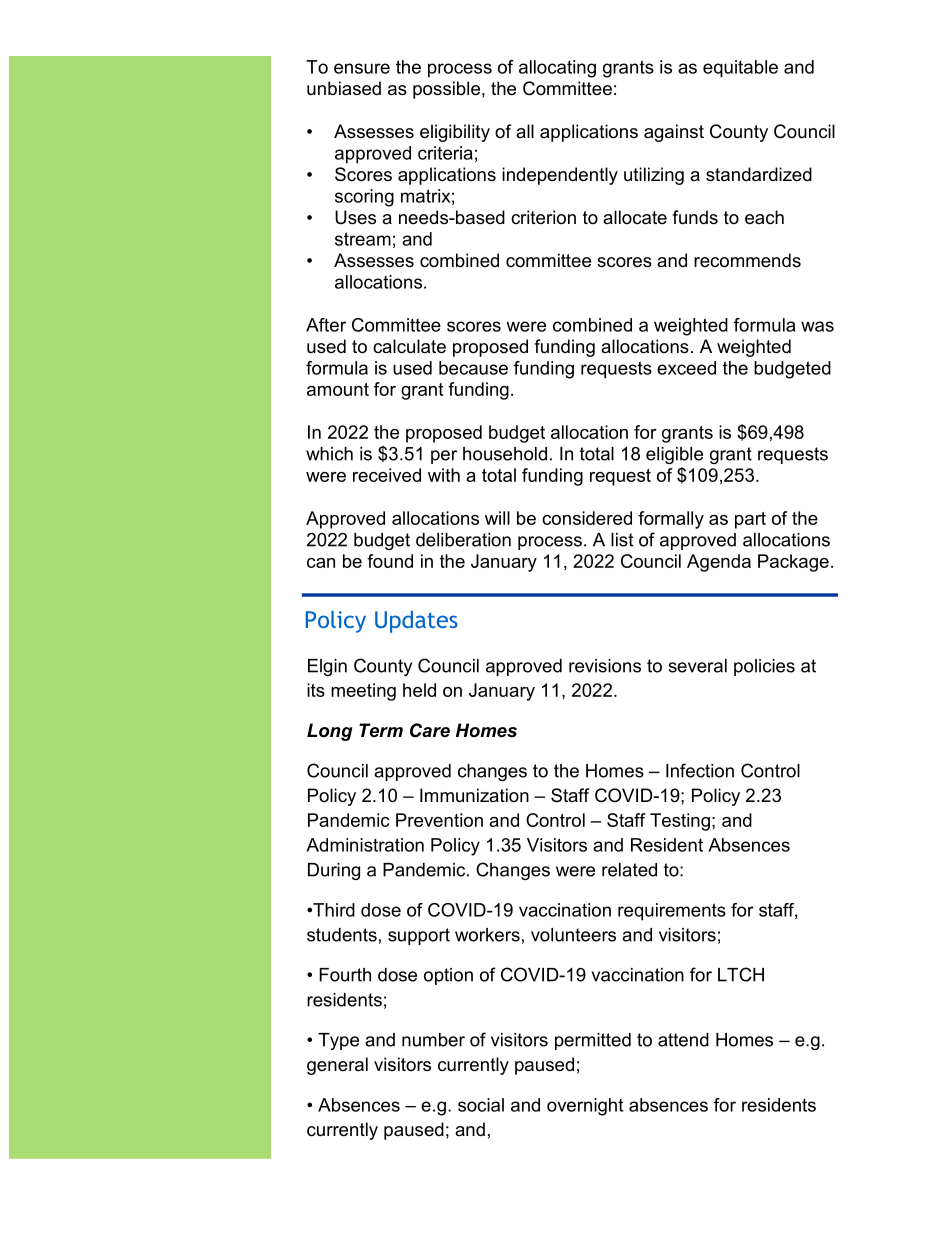 This document has height=1233, width=952. What do you see at coordinates (381, 730) in the document?
I see `Term` at bounding box center [381, 730].
